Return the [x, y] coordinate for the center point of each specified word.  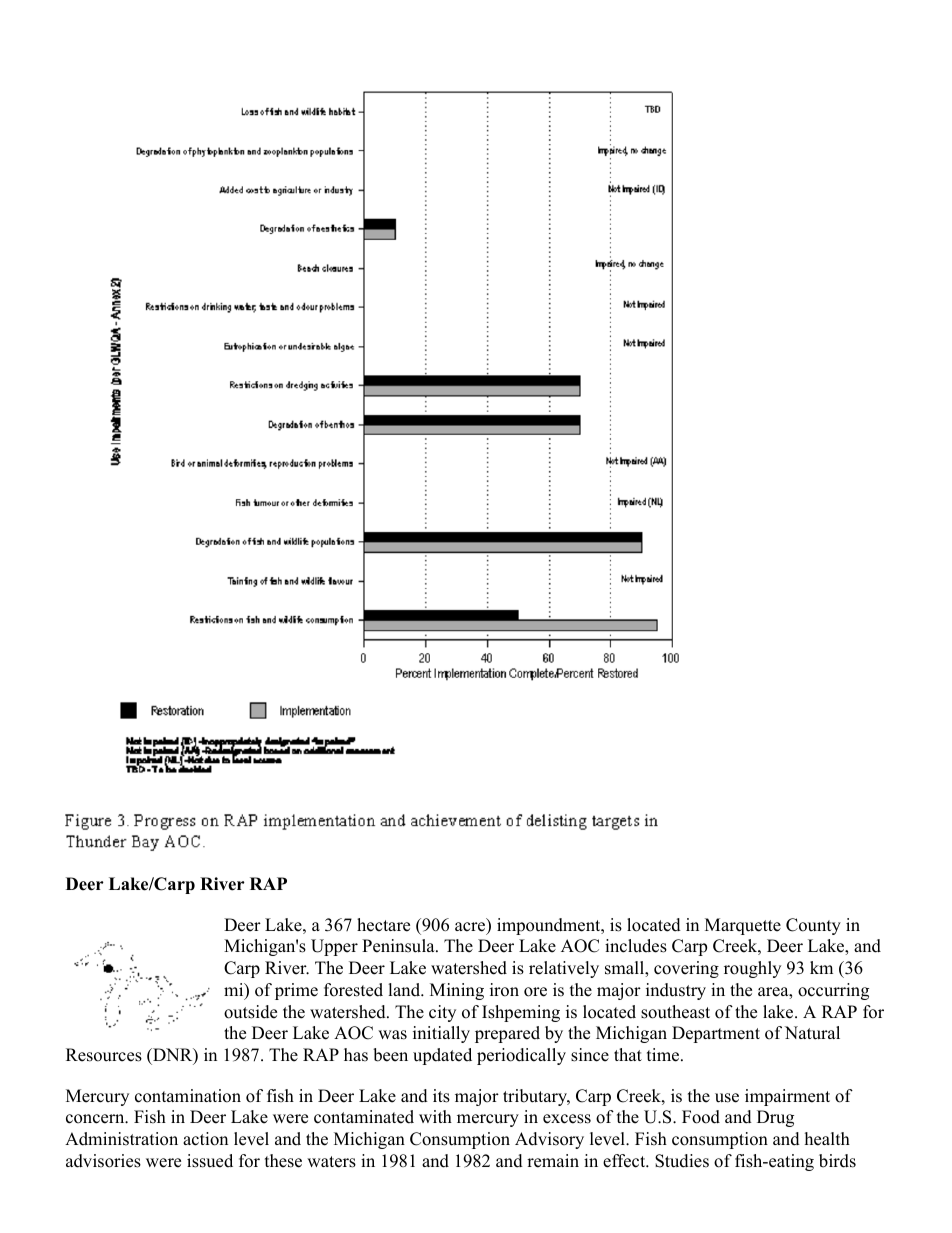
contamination [188, 1096]
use [727, 1098]
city [442, 1013]
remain [553, 1161]
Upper [334, 947]
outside [250, 1012]
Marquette [743, 926]
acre [471, 928]
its [441, 1096]
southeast [675, 1012]
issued [210, 1161]
